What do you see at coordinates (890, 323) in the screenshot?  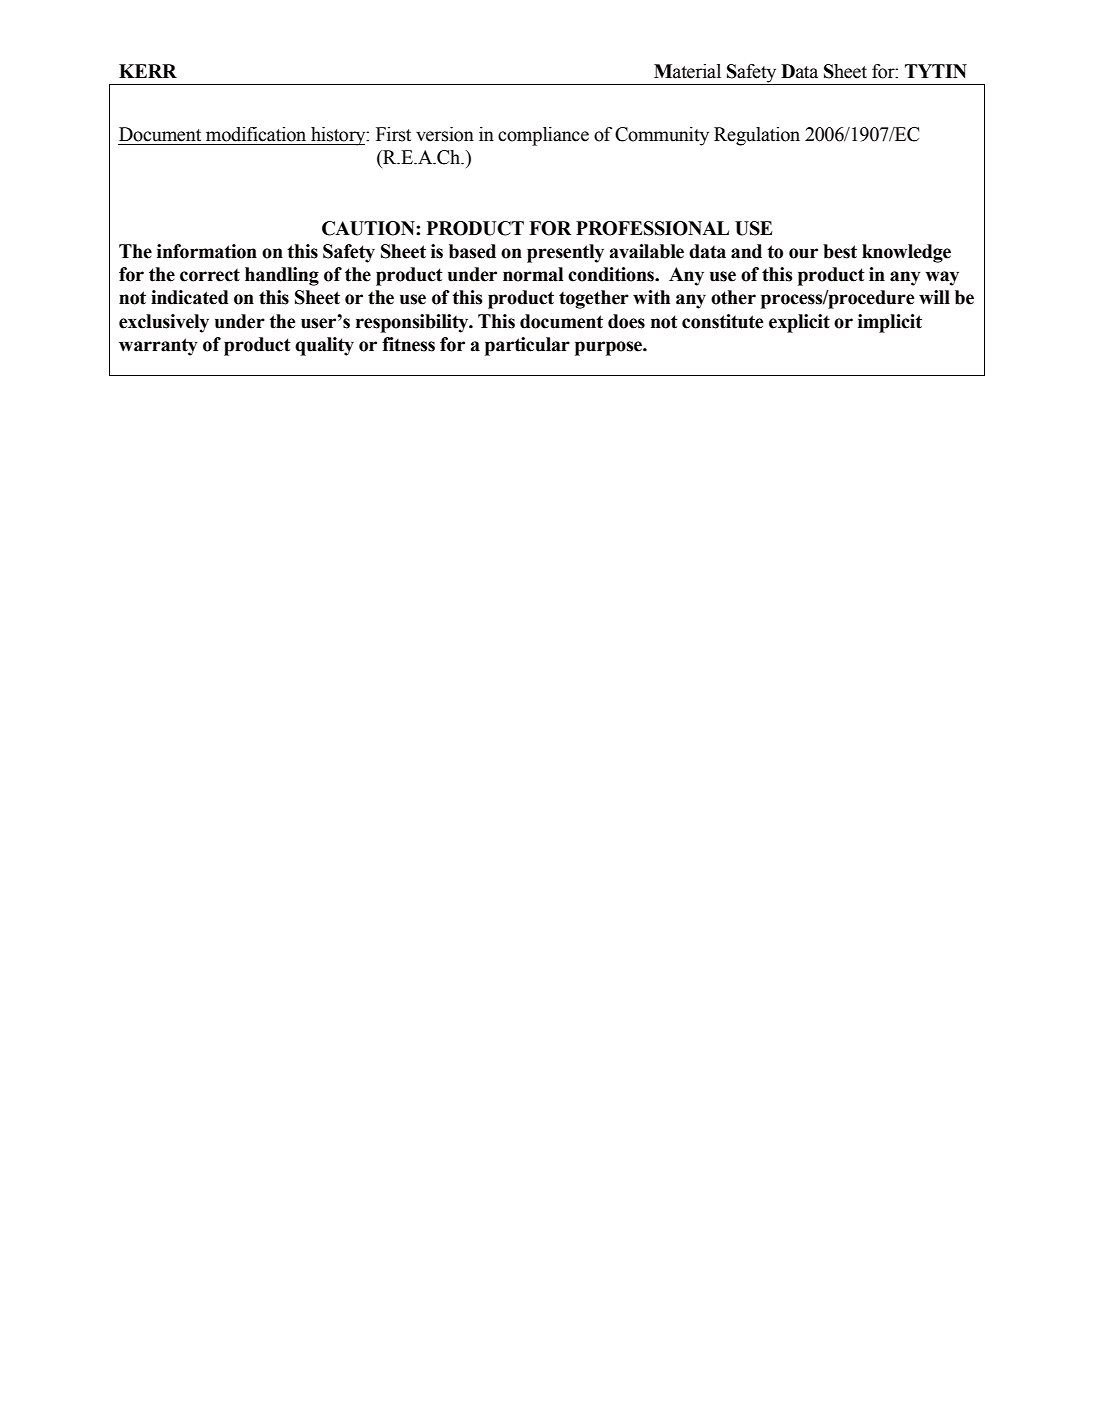 I see `implicit` at bounding box center [890, 323].
